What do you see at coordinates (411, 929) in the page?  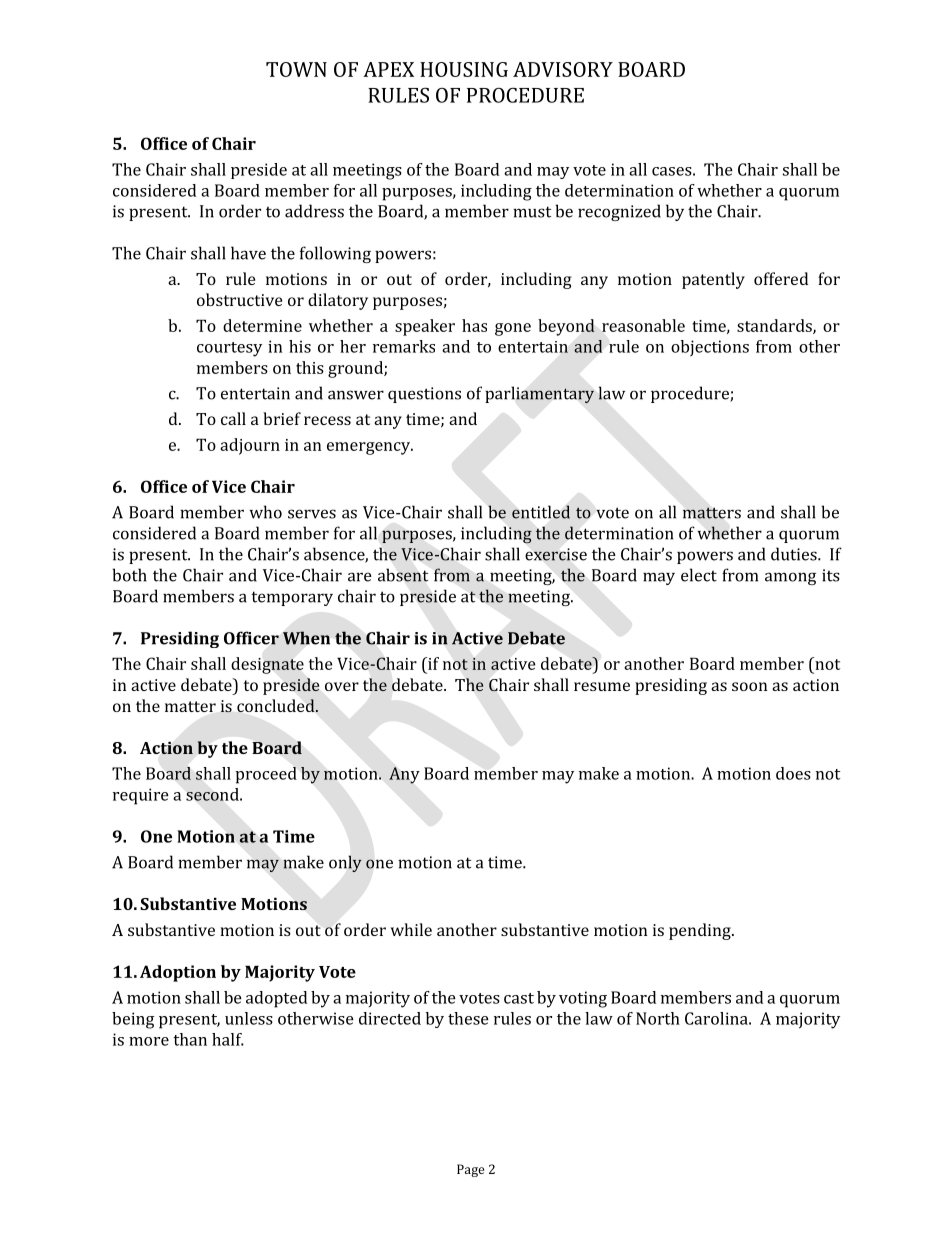 I see `while` at bounding box center [411, 929].
